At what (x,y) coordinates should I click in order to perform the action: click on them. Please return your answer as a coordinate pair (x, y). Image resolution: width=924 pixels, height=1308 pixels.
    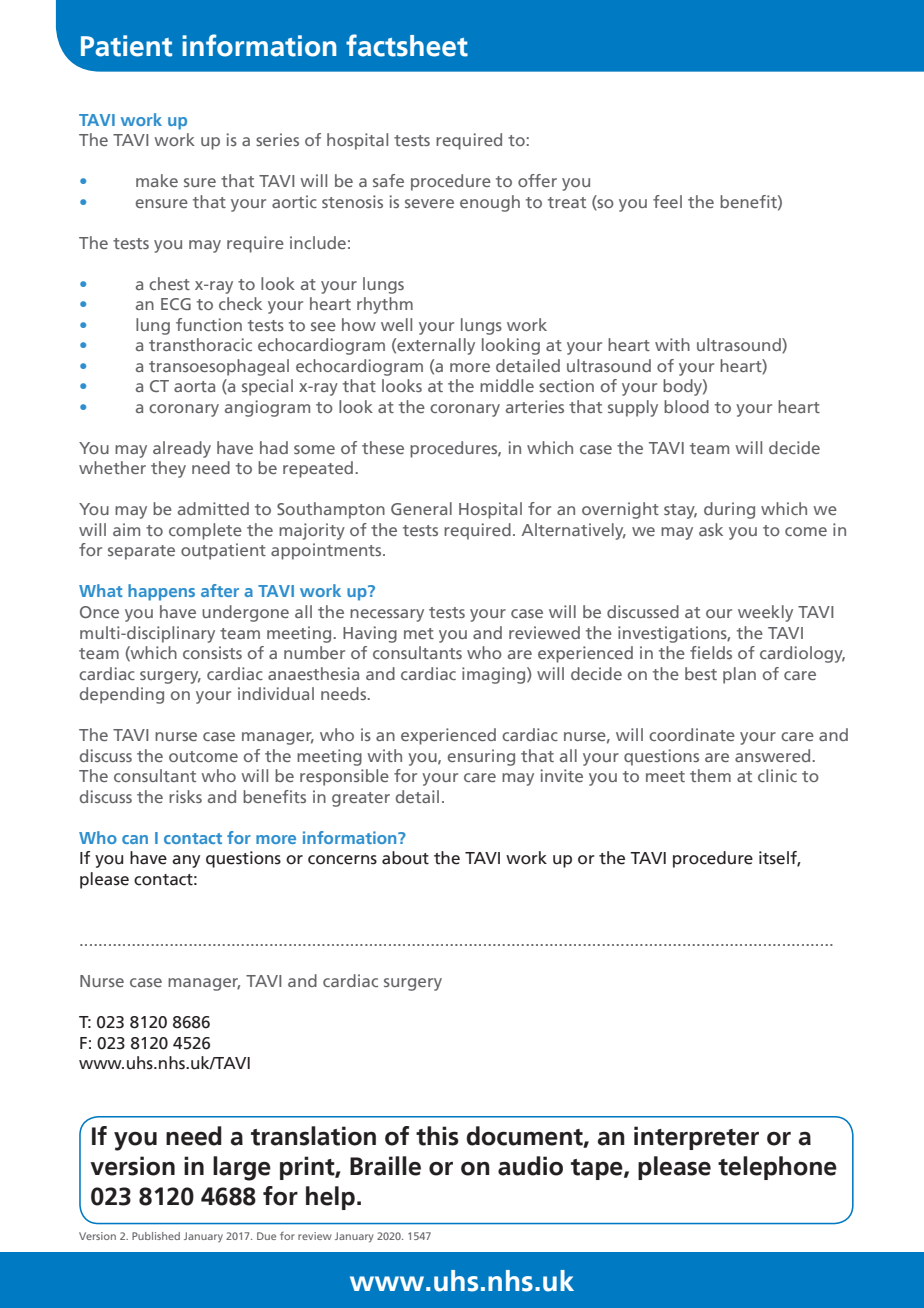
    Looking at the image, I should click on (710, 775).
